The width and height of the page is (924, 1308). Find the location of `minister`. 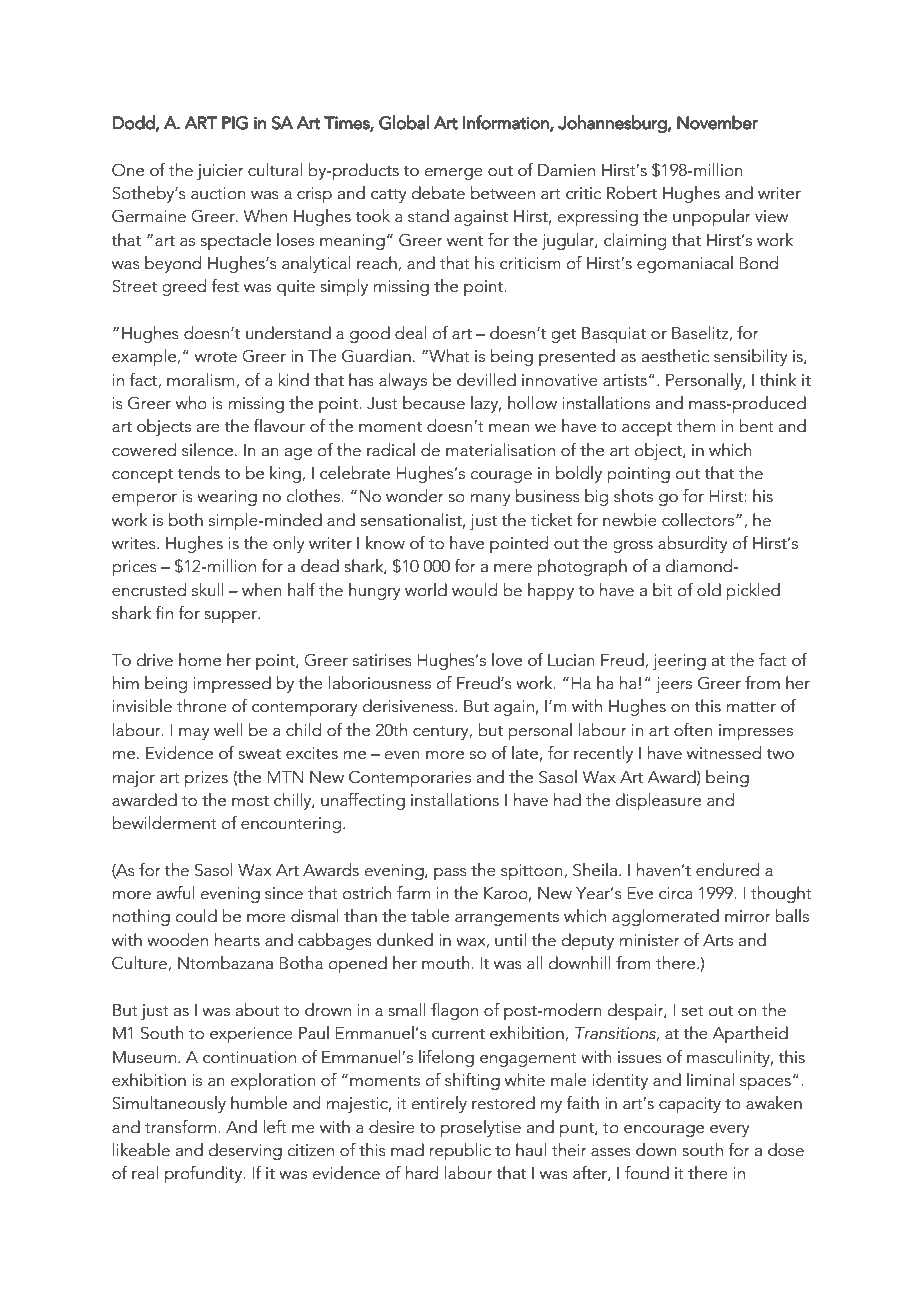

minister is located at coordinates (650, 940).
